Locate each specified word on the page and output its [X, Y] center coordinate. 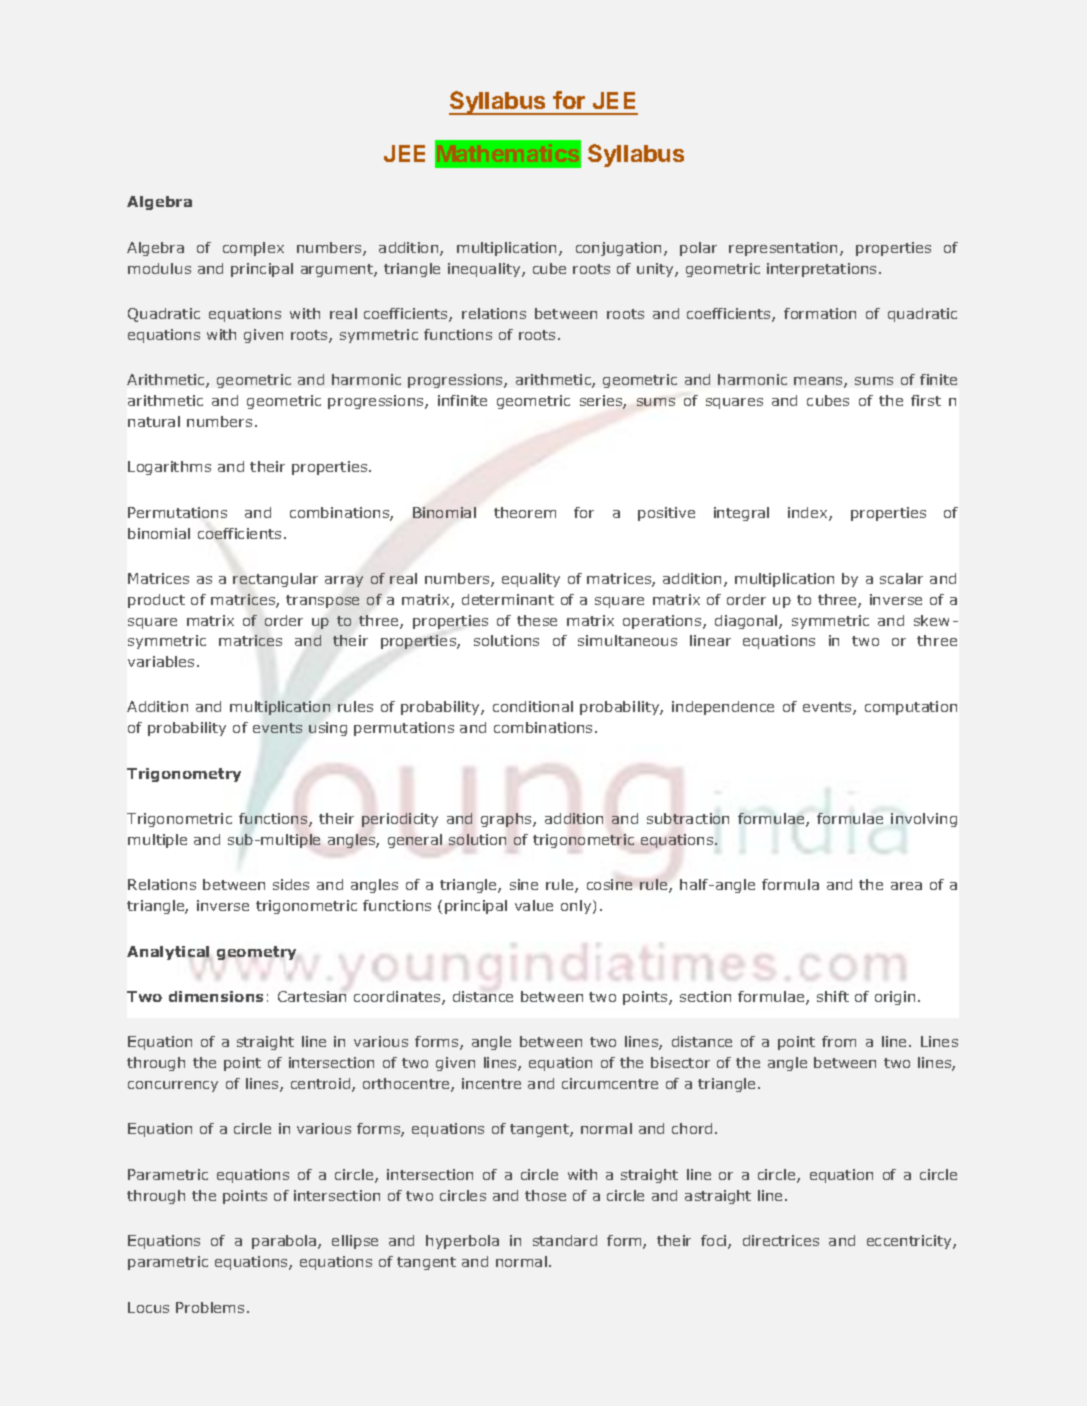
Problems [210, 1307]
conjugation [620, 249]
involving [924, 820]
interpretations [821, 270]
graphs [507, 820]
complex [253, 249]
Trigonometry [184, 775]
